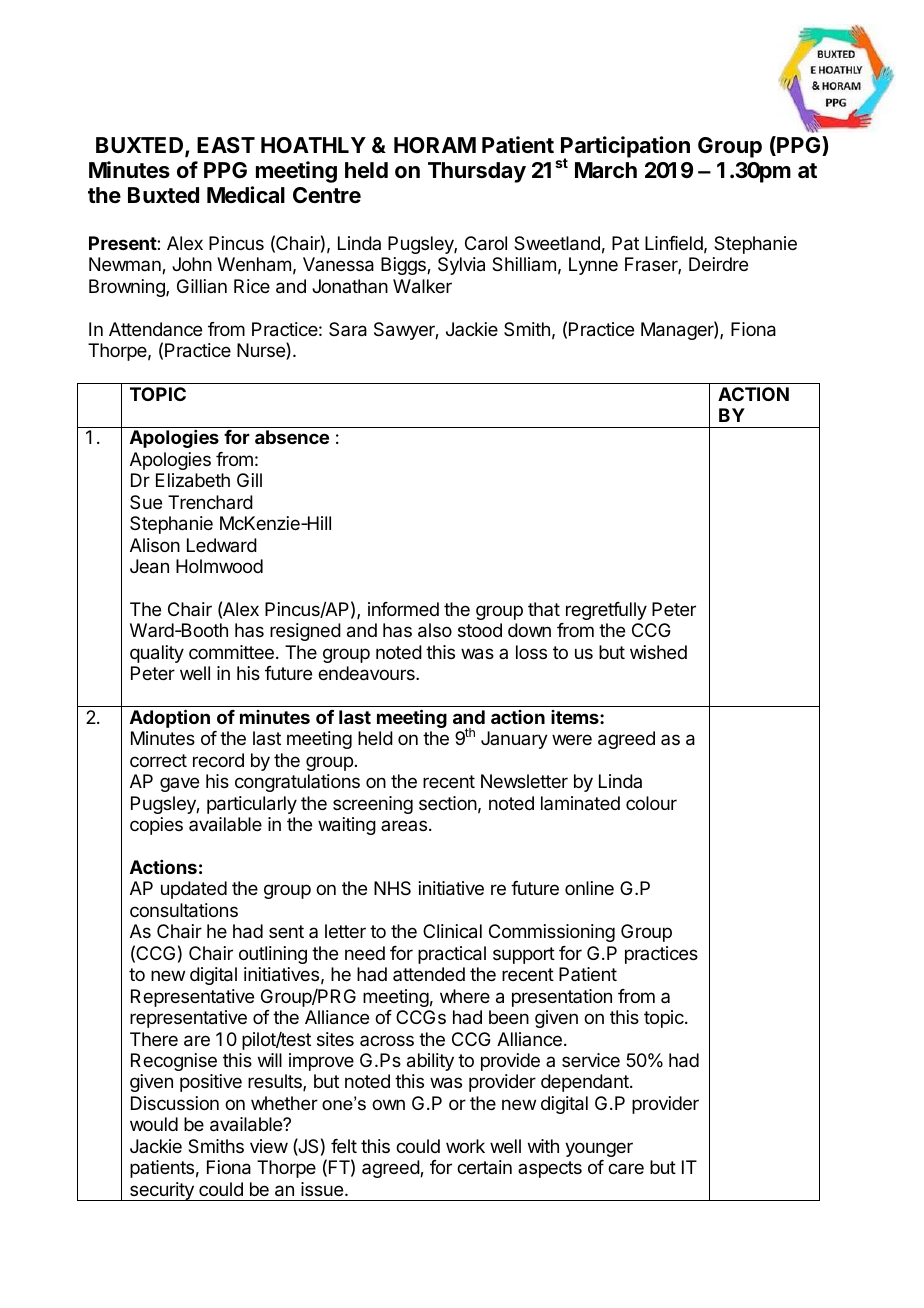 This screenshot has height=1308, width=924. I want to click on Participation, so click(625, 148).
